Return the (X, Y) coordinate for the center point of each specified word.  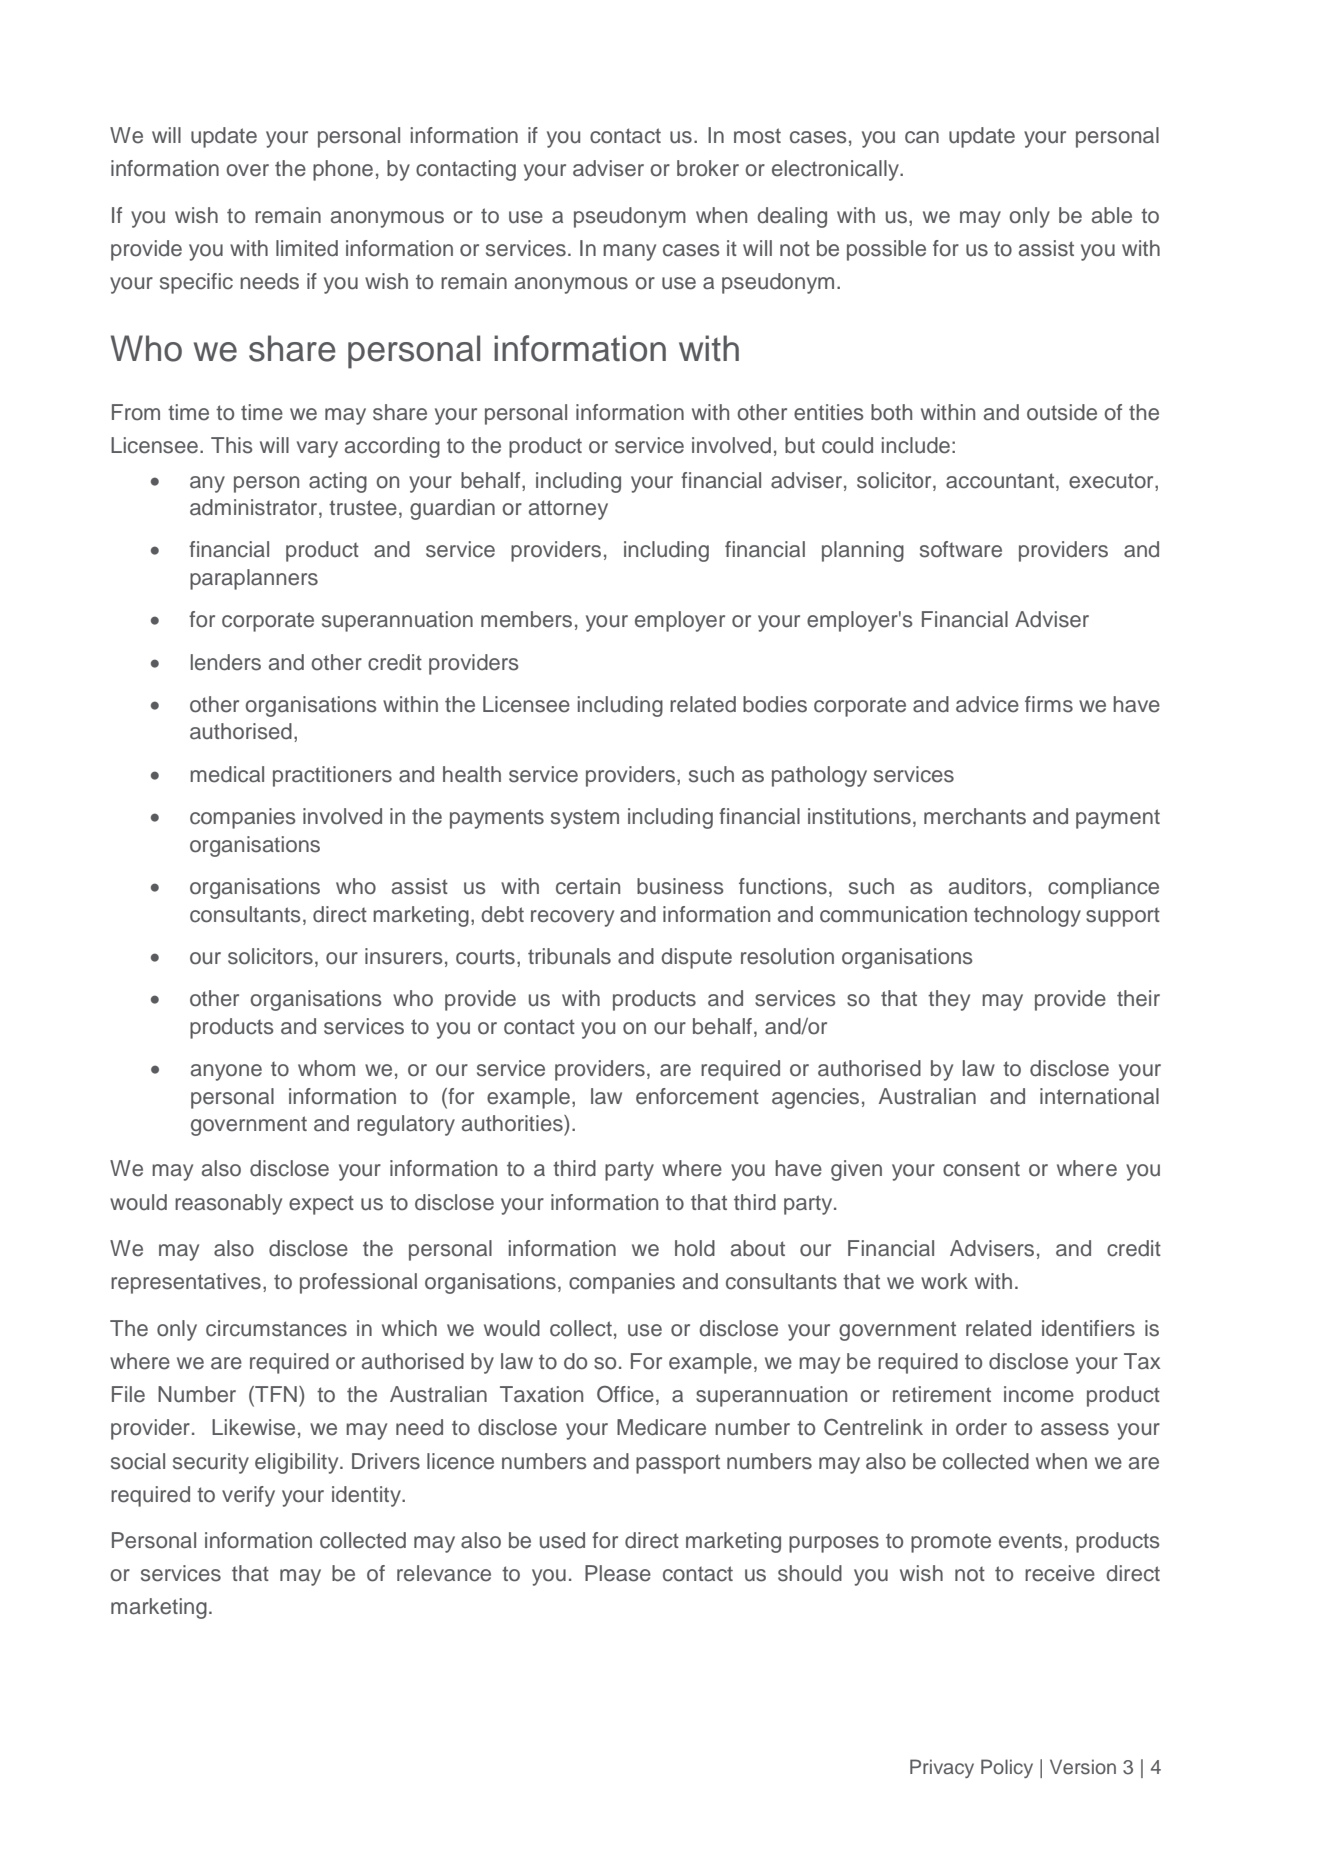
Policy (1007, 1768)
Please (618, 1573)
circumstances (276, 1328)
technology (1027, 916)
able (1112, 215)
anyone (226, 1072)
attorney (568, 510)
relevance (444, 1573)
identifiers (1088, 1328)
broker (708, 168)
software (961, 549)
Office (625, 1394)
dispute (696, 958)
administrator (255, 508)
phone (343, 170)
